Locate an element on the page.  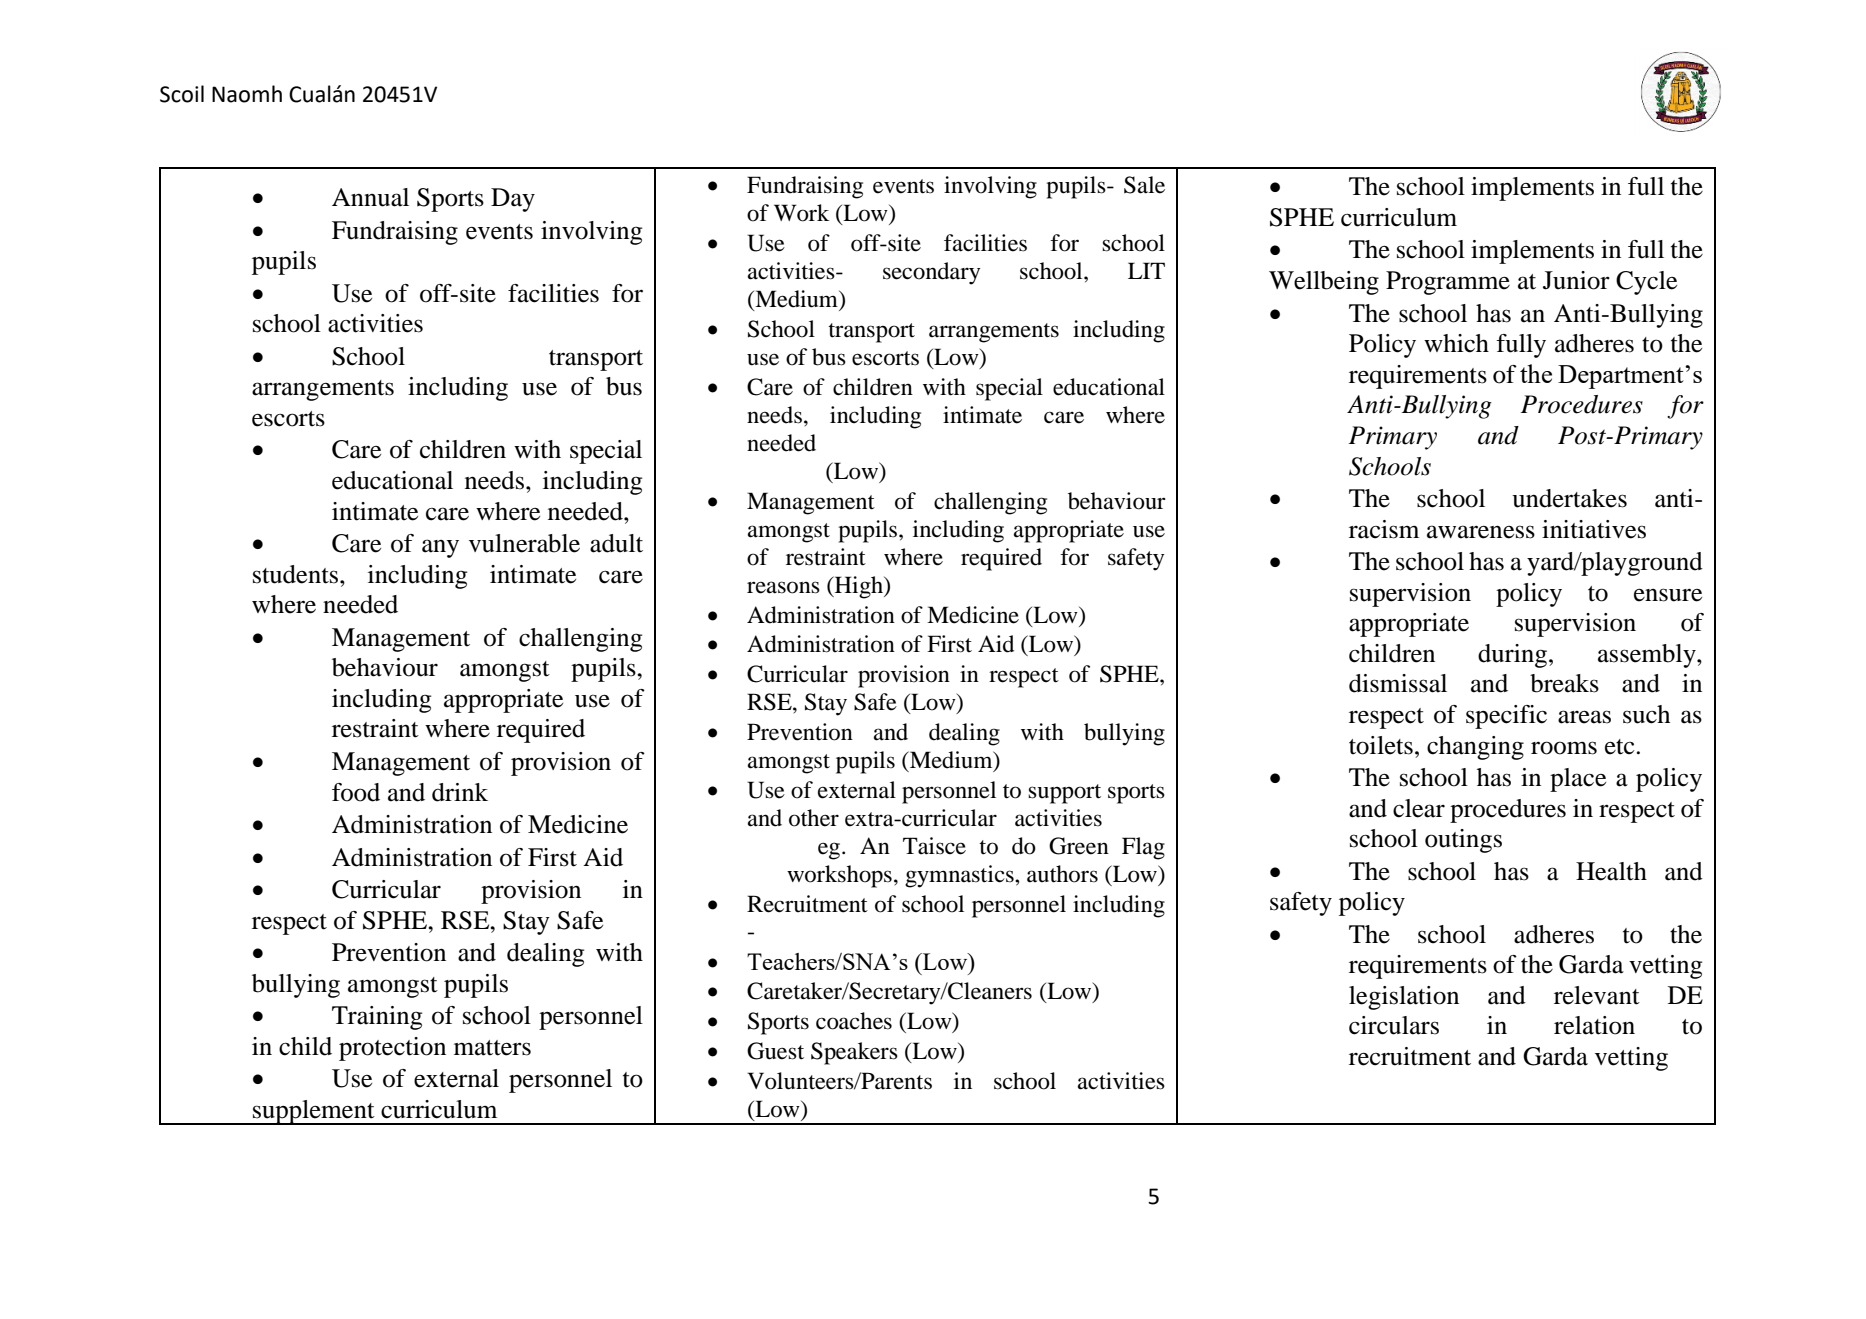
Speakers is located at coordinates (854, 1053).
